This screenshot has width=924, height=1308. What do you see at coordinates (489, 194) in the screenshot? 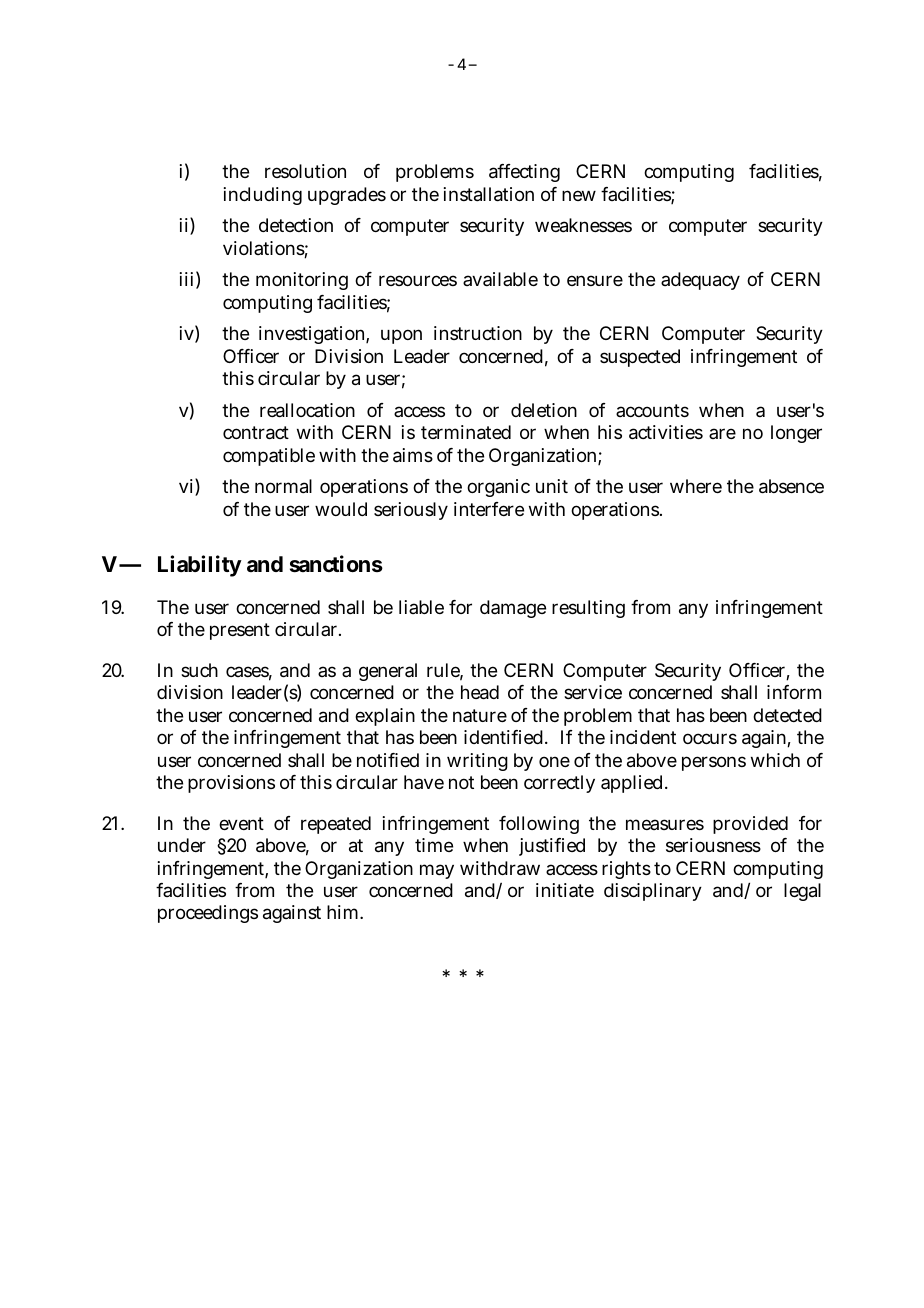
I see `installation` at bounding box center [489, 194].
